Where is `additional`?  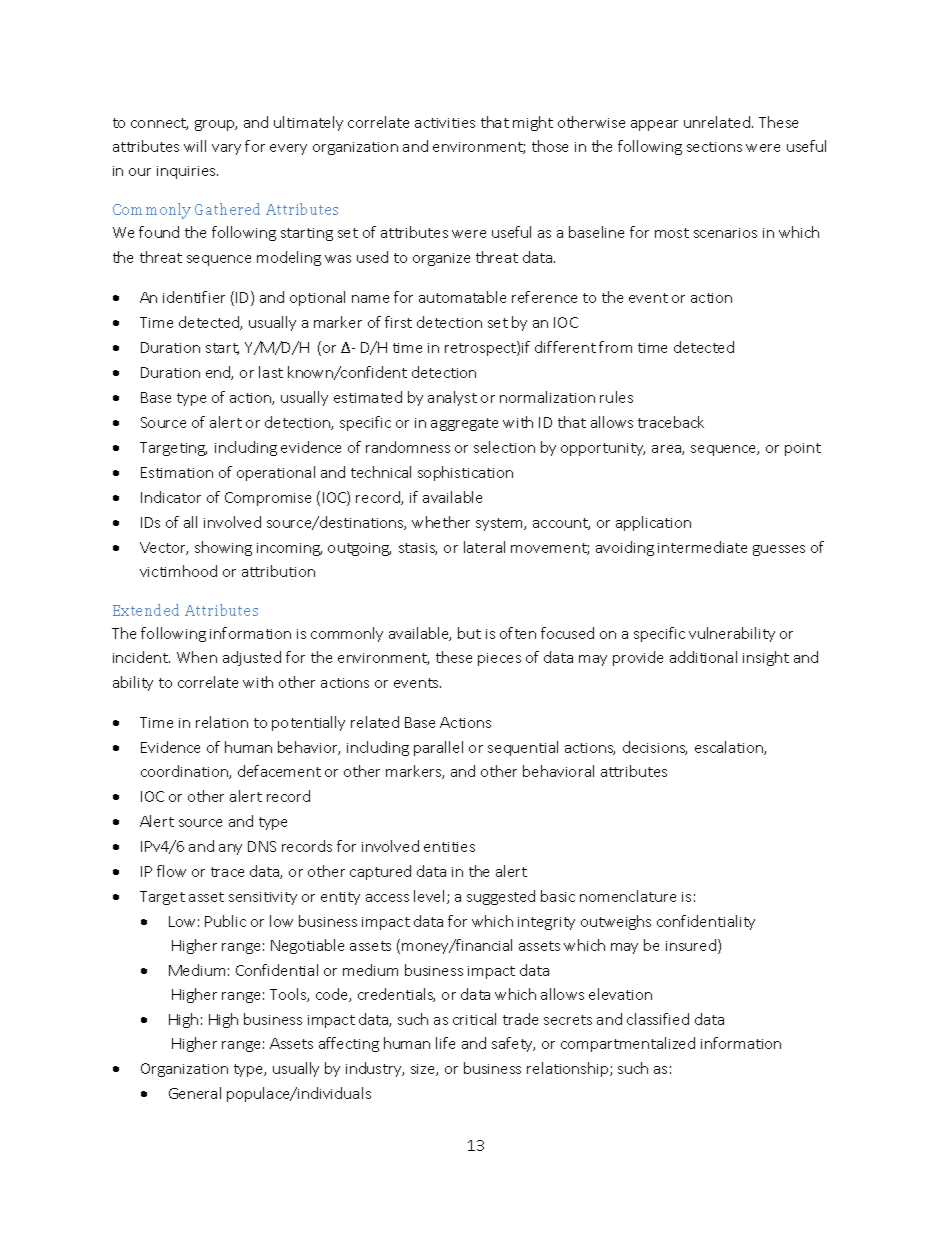 additional is located at coordinates (703, 657).
